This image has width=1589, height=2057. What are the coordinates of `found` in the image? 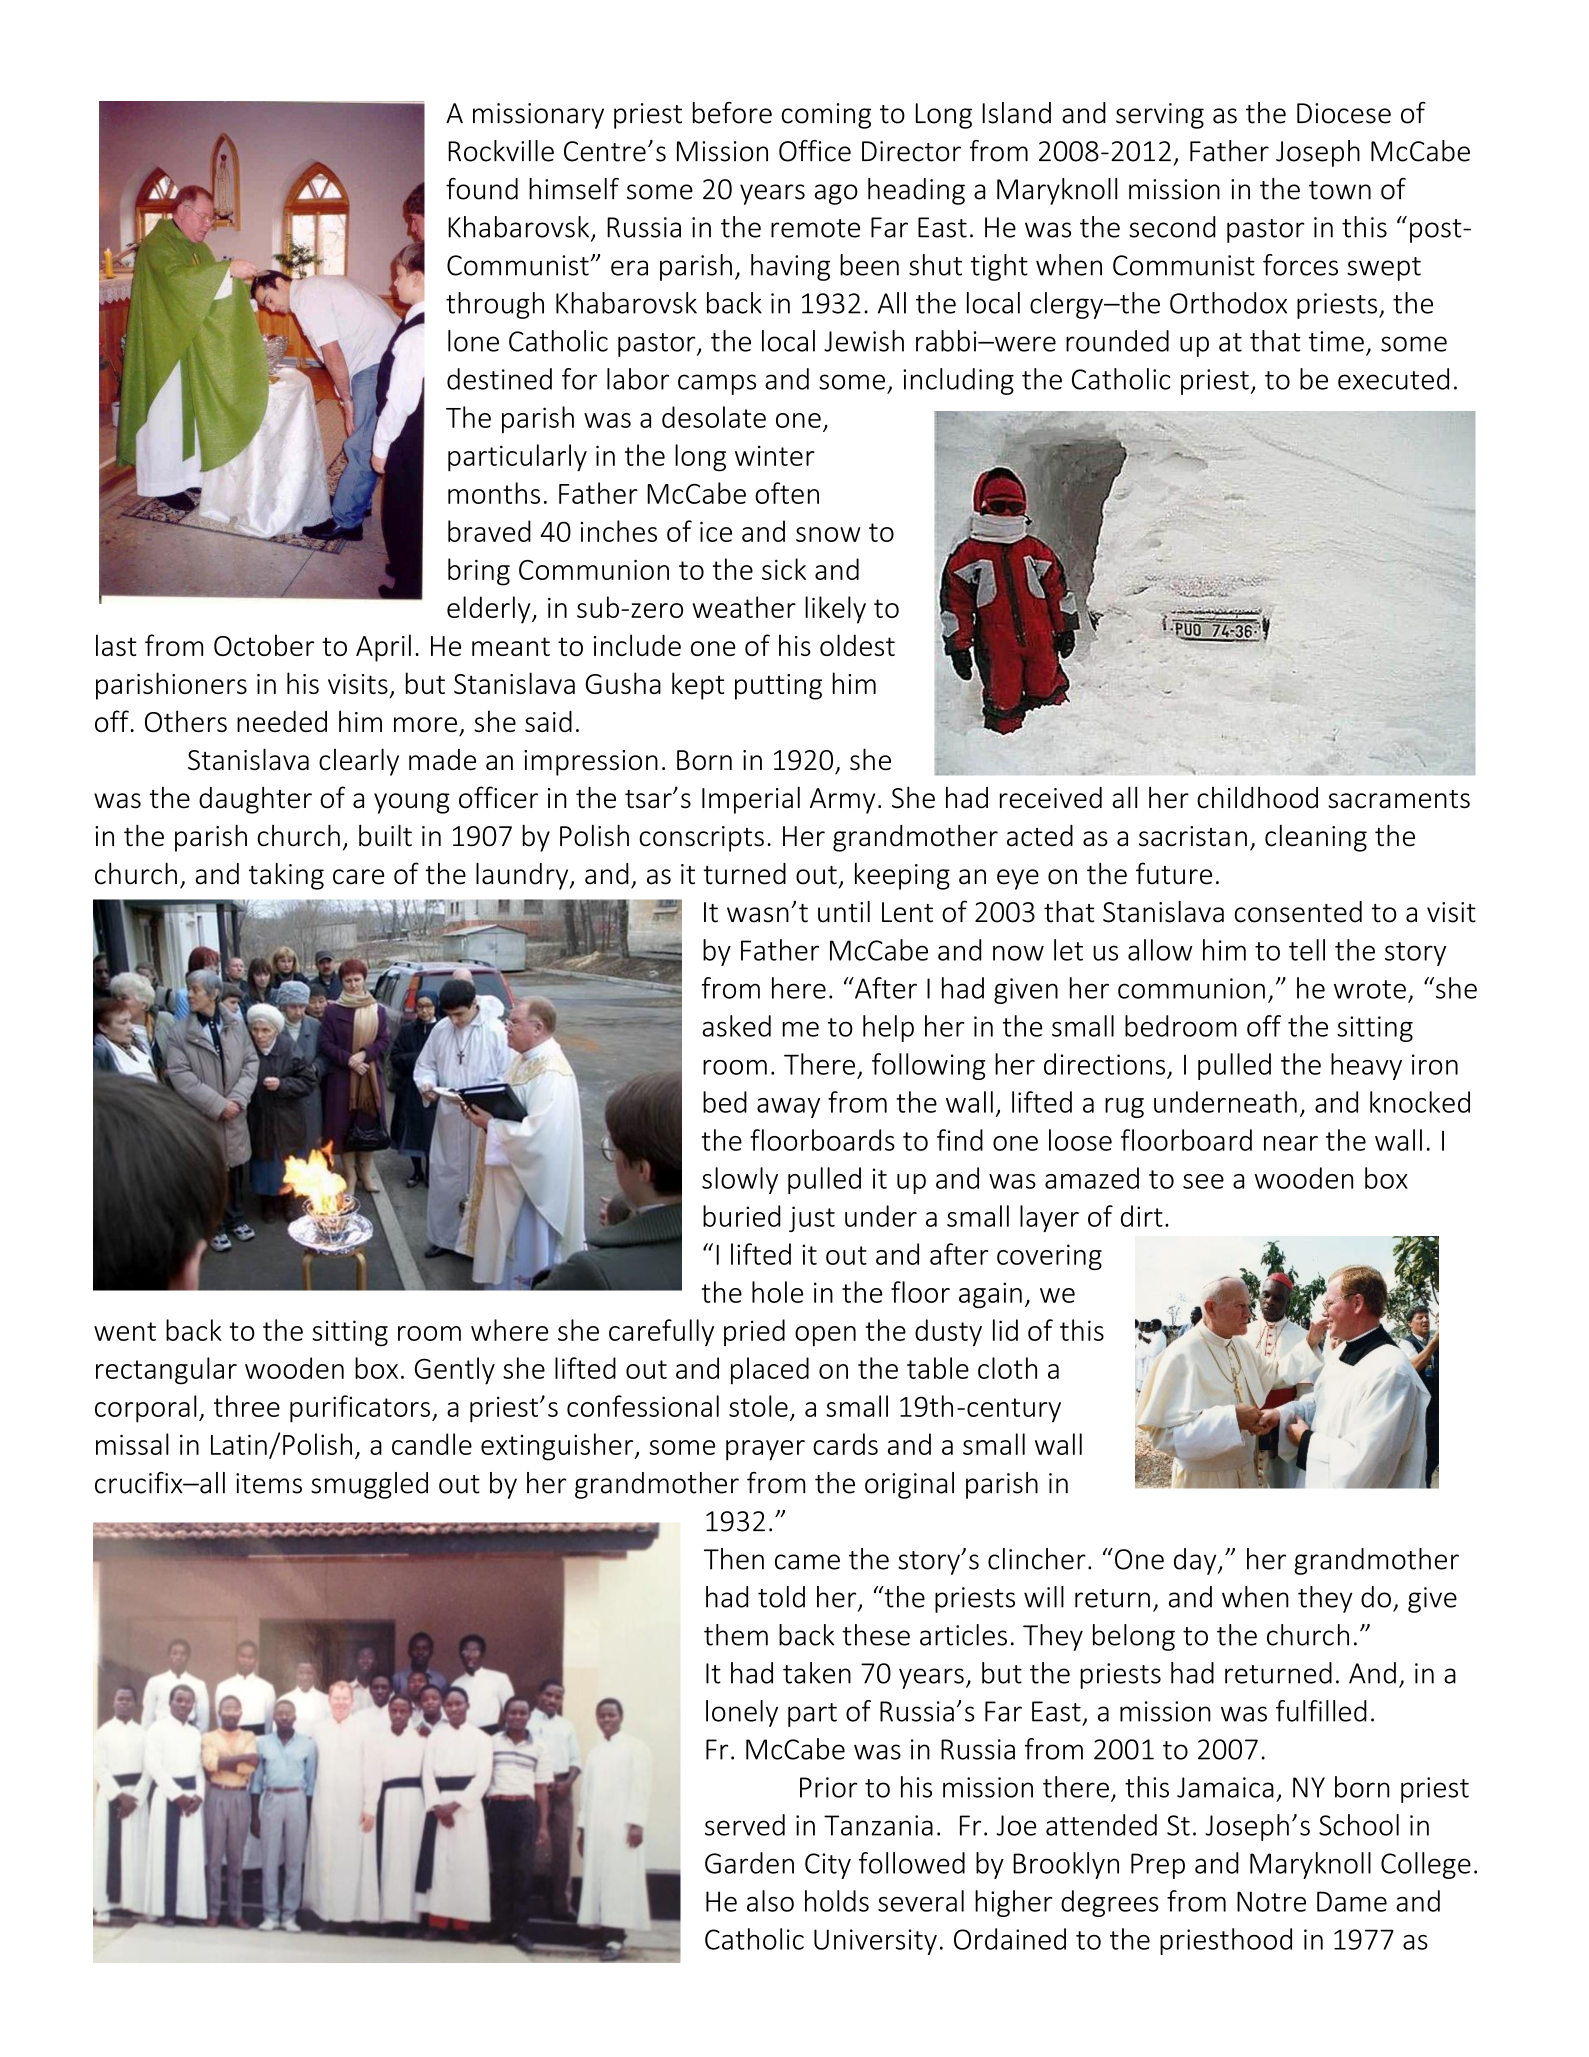 It's located at (482, 189).
